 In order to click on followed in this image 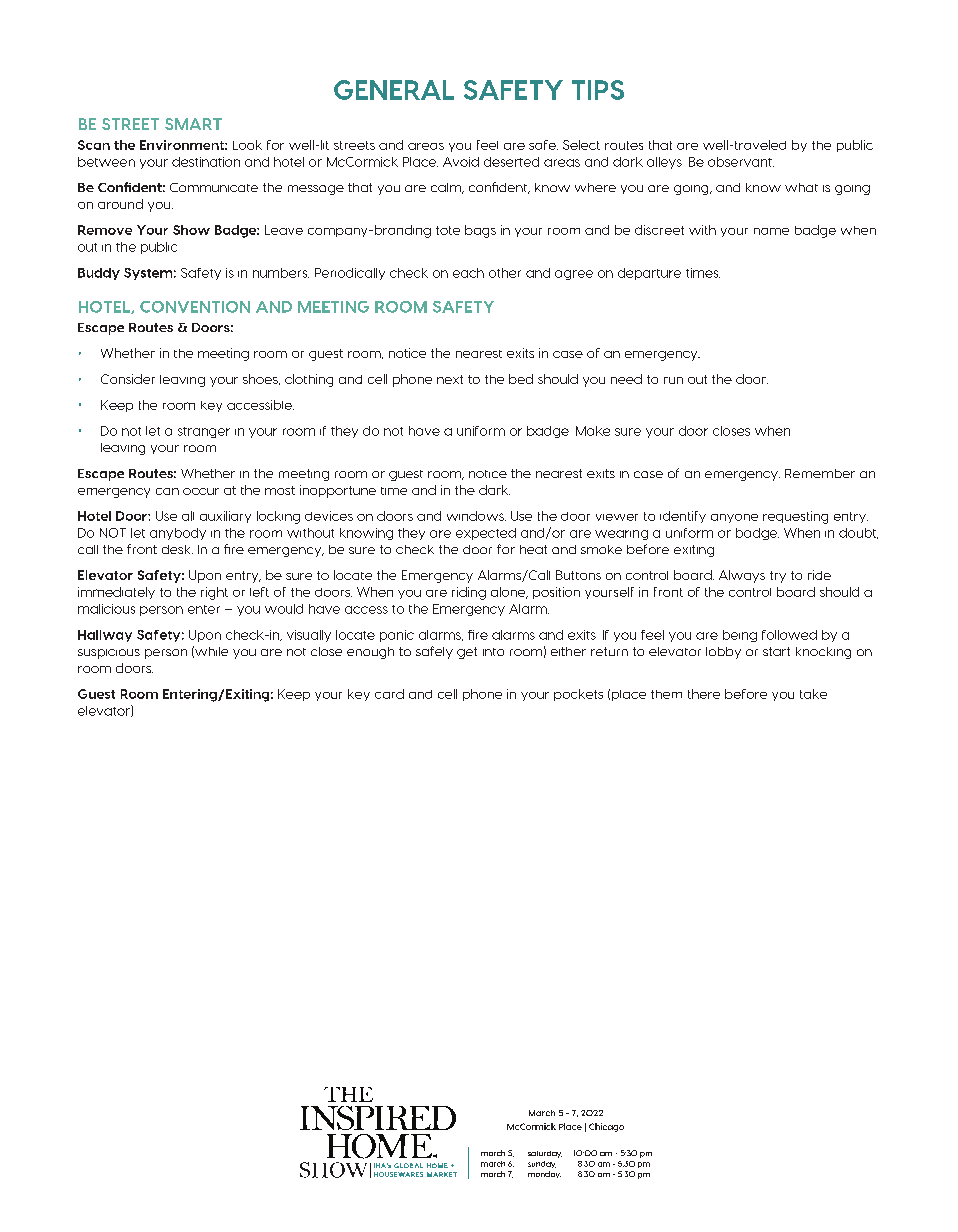, I will do `click(789, 635)`.
